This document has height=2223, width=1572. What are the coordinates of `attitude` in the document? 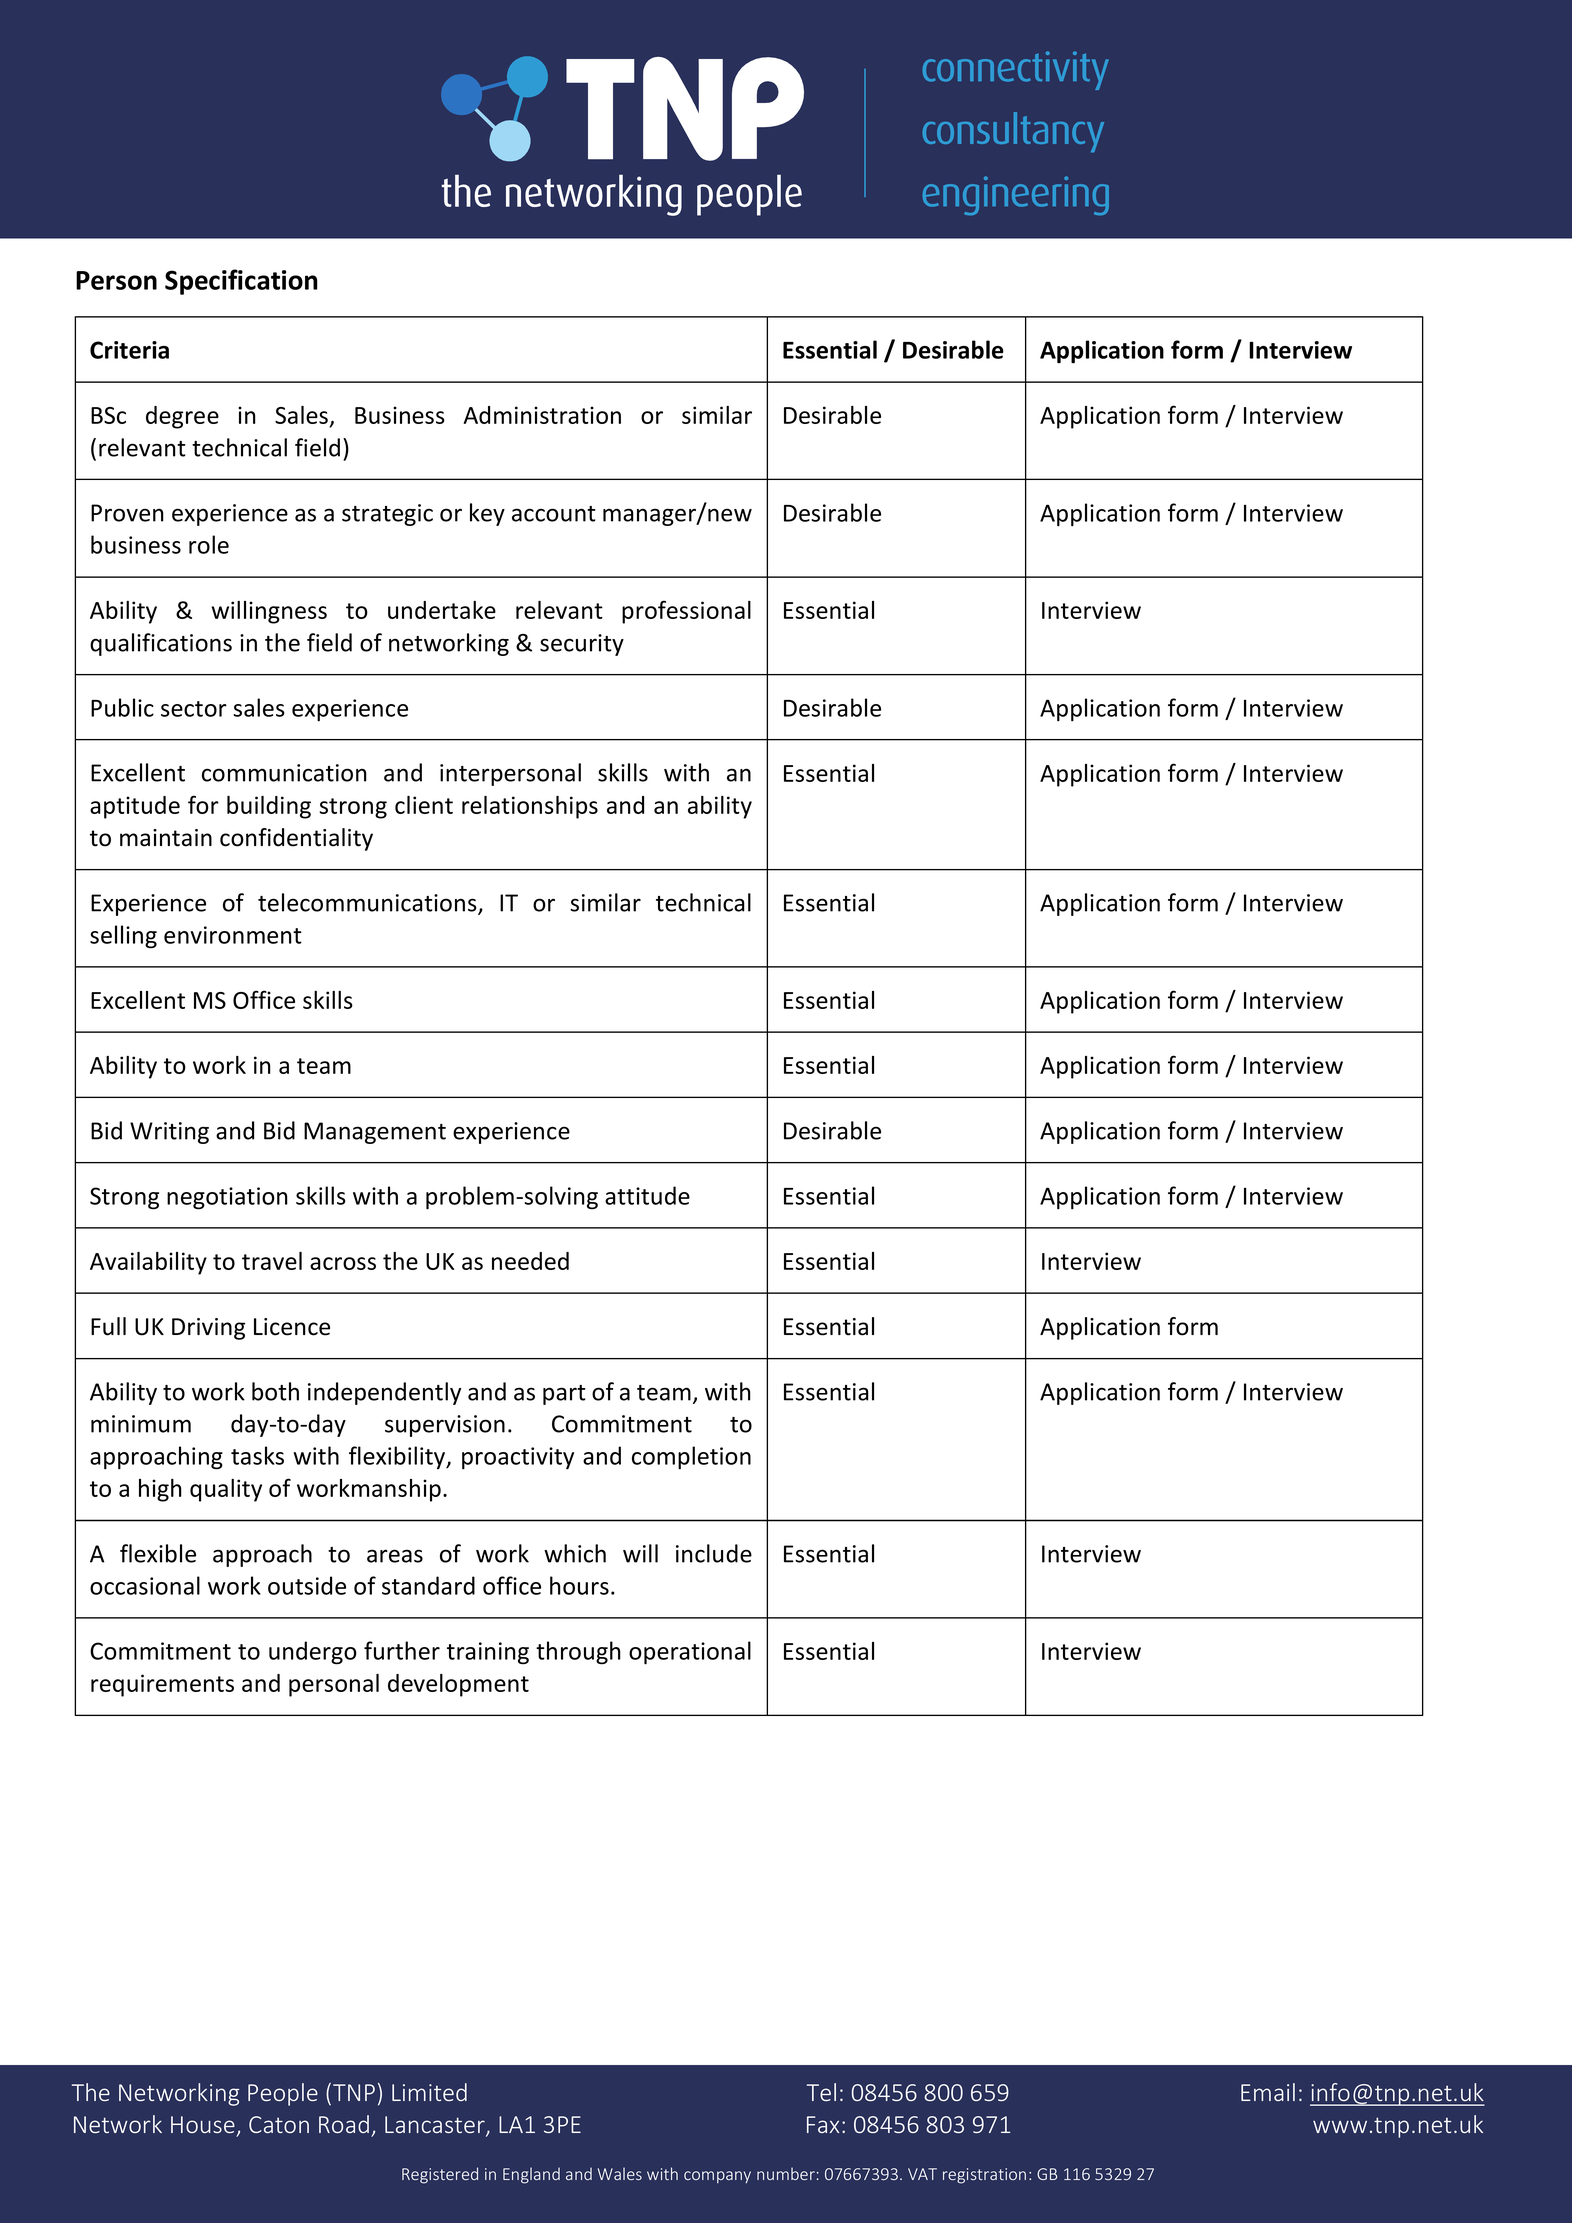 It's located at (647, 1195).
